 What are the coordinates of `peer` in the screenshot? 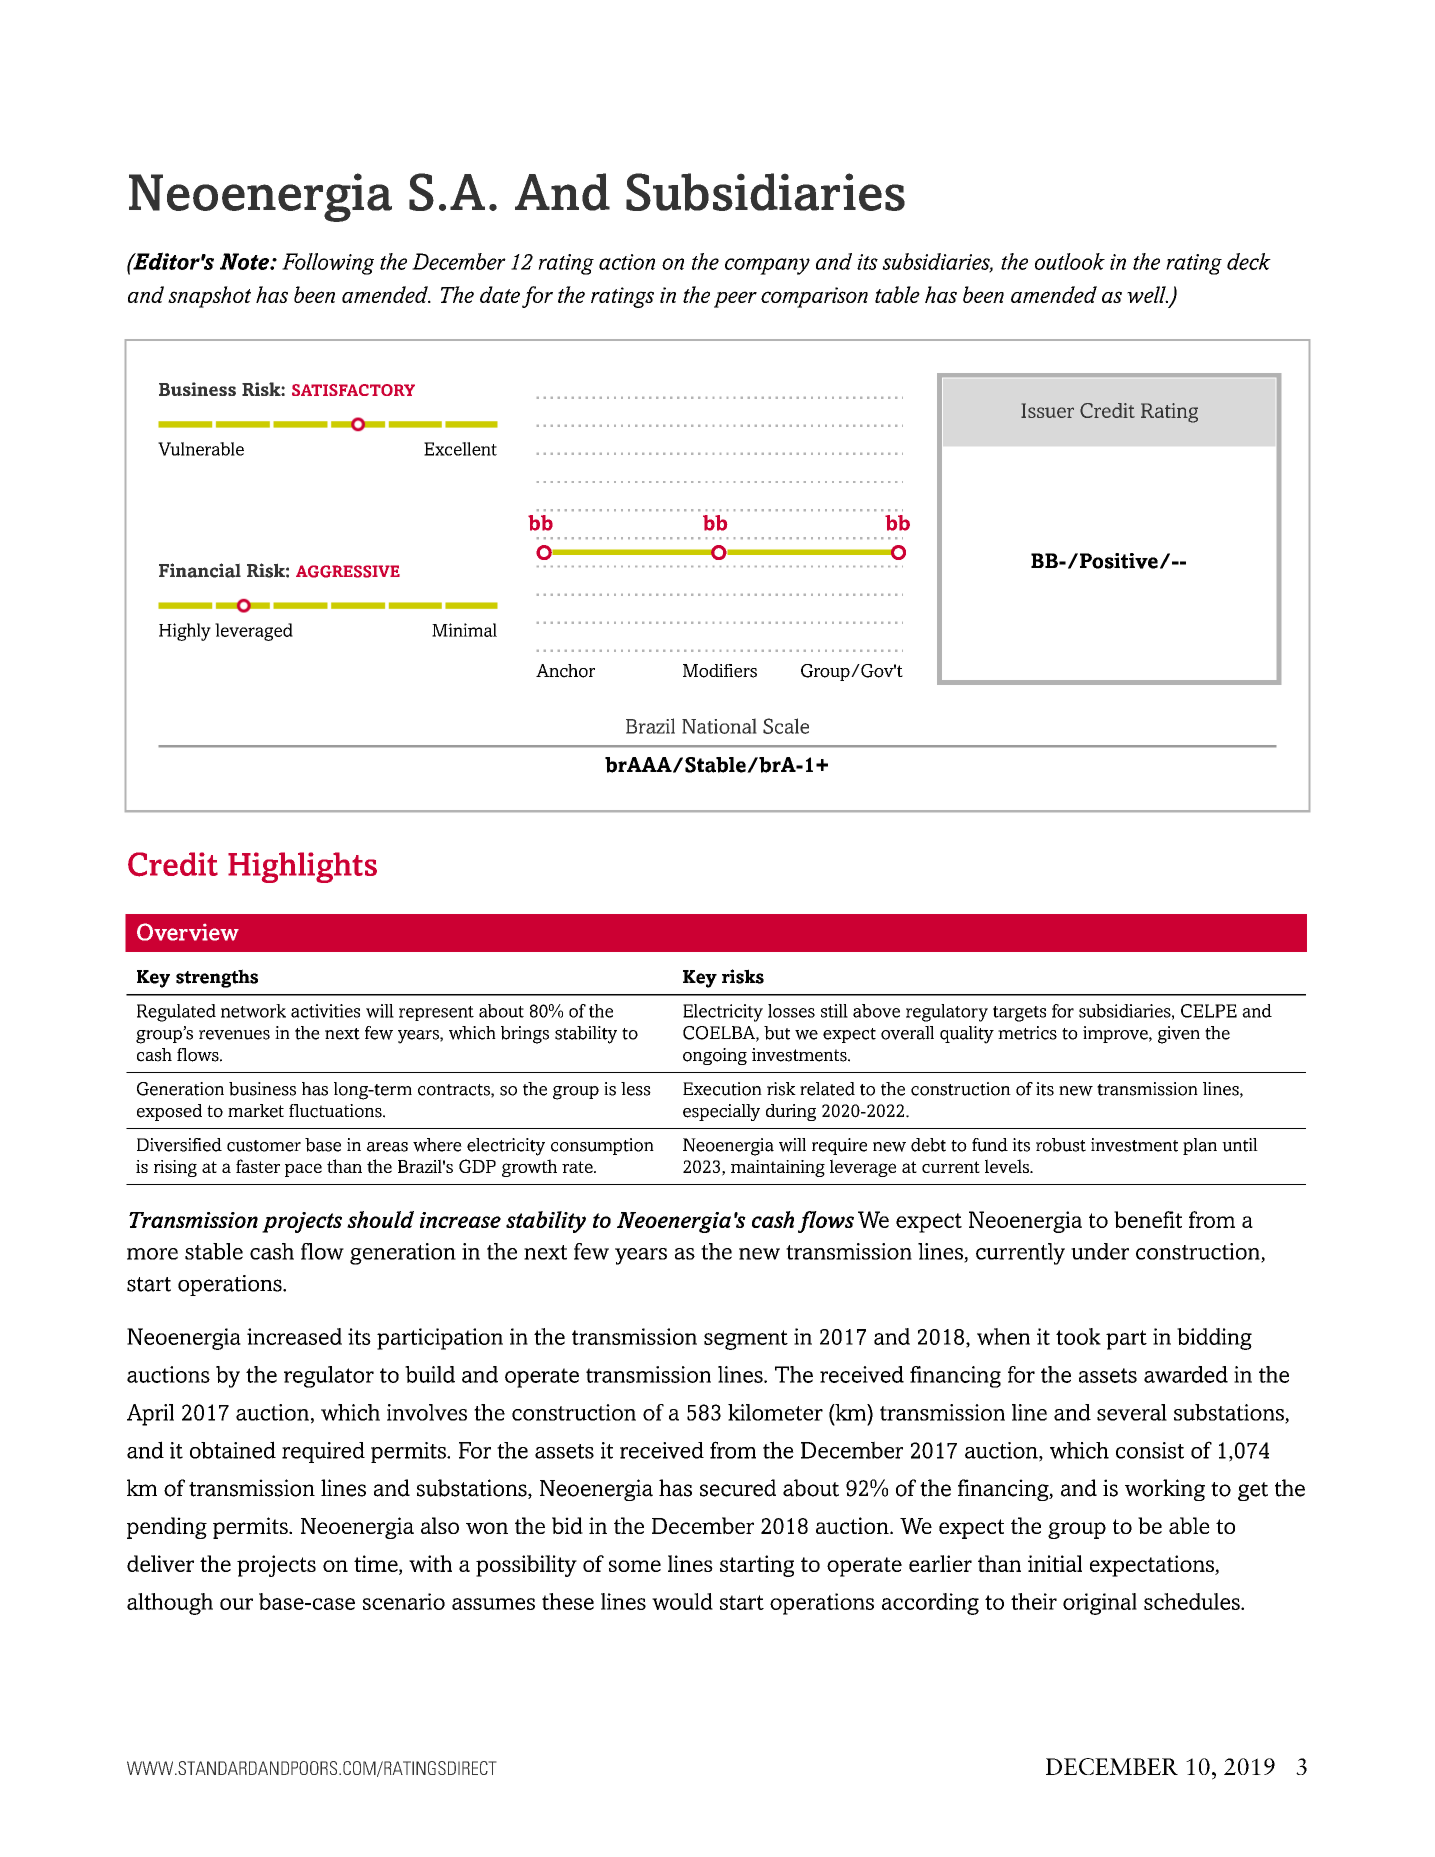 It's located at (735, 299).
